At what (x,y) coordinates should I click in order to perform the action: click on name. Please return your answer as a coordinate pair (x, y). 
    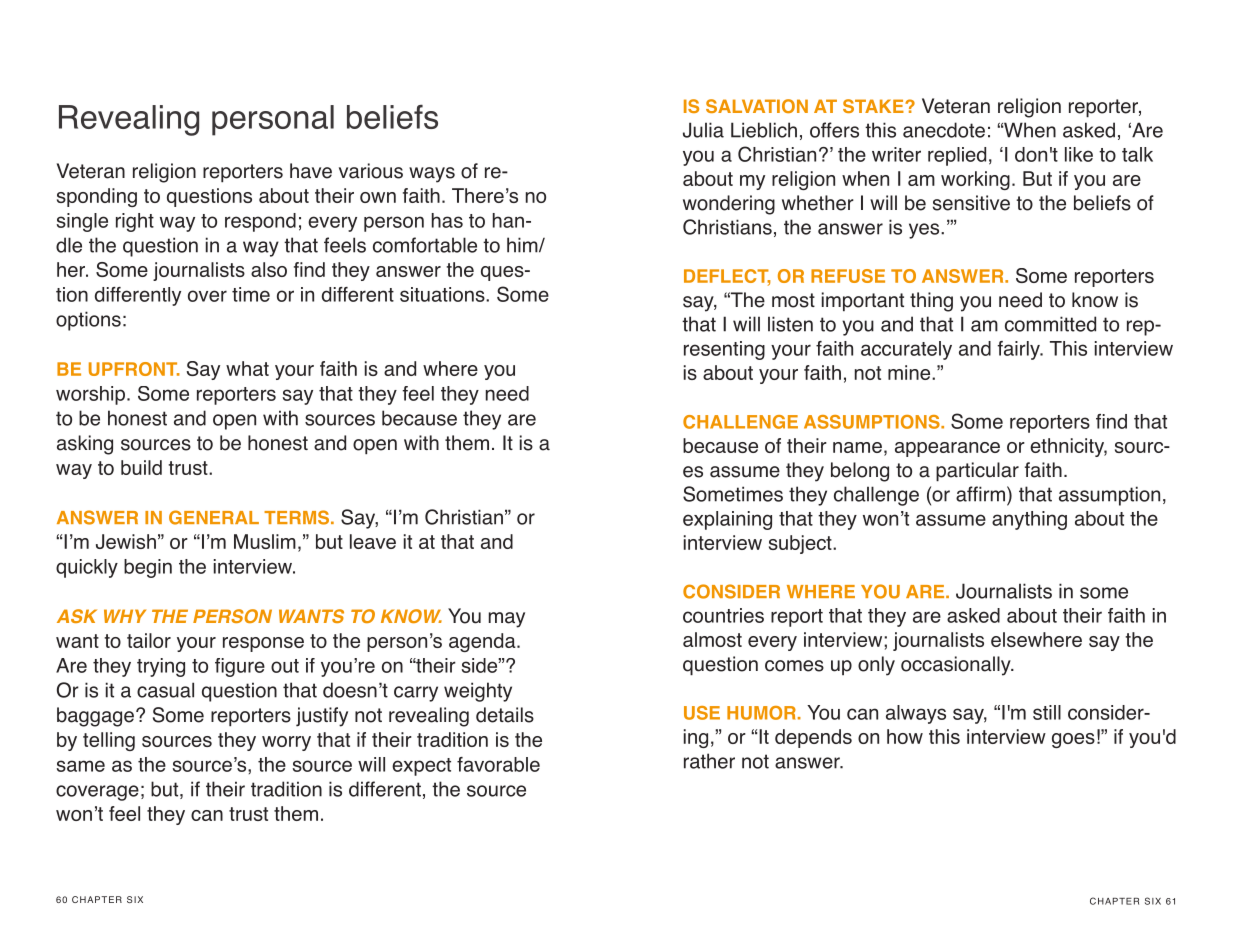
    Looking at the image, I should click on (857, 447).
